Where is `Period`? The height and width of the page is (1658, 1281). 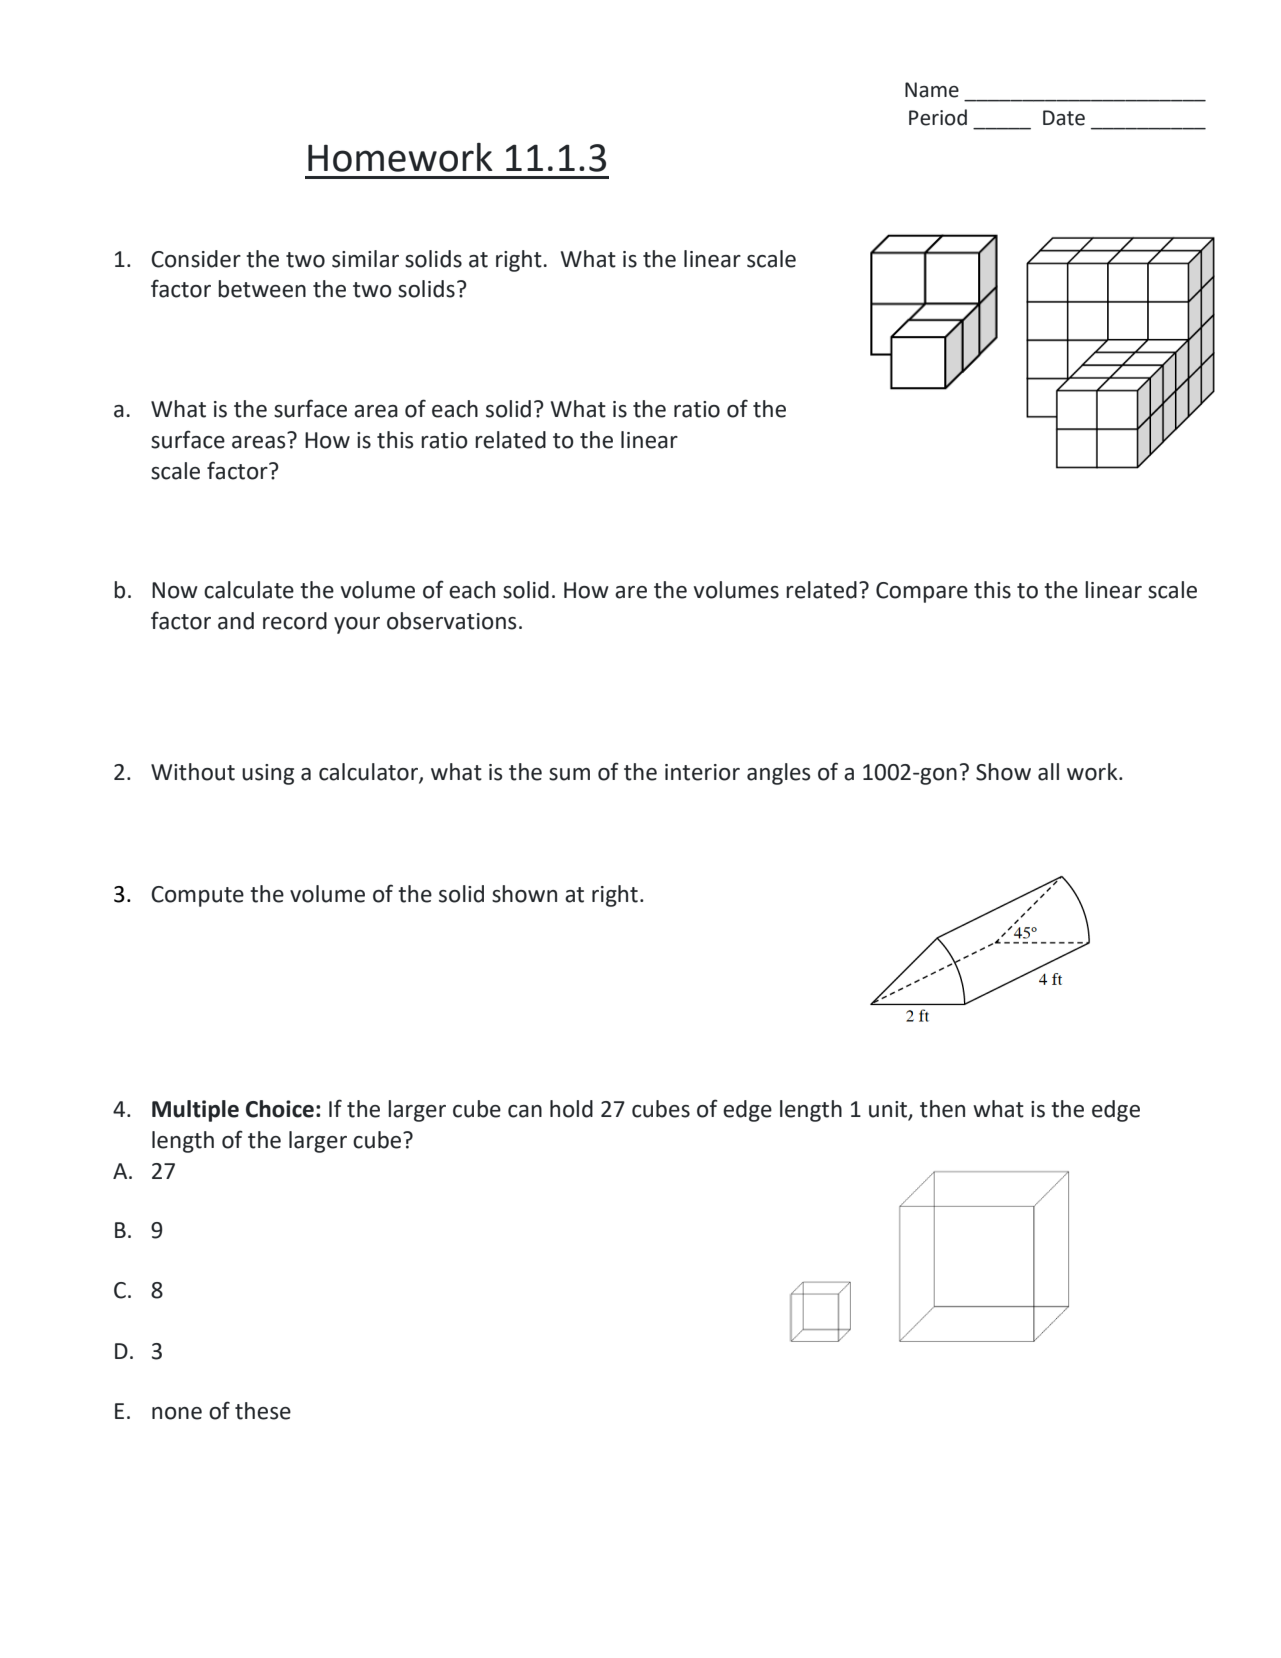
Period is located at coordinates (938, 117).
